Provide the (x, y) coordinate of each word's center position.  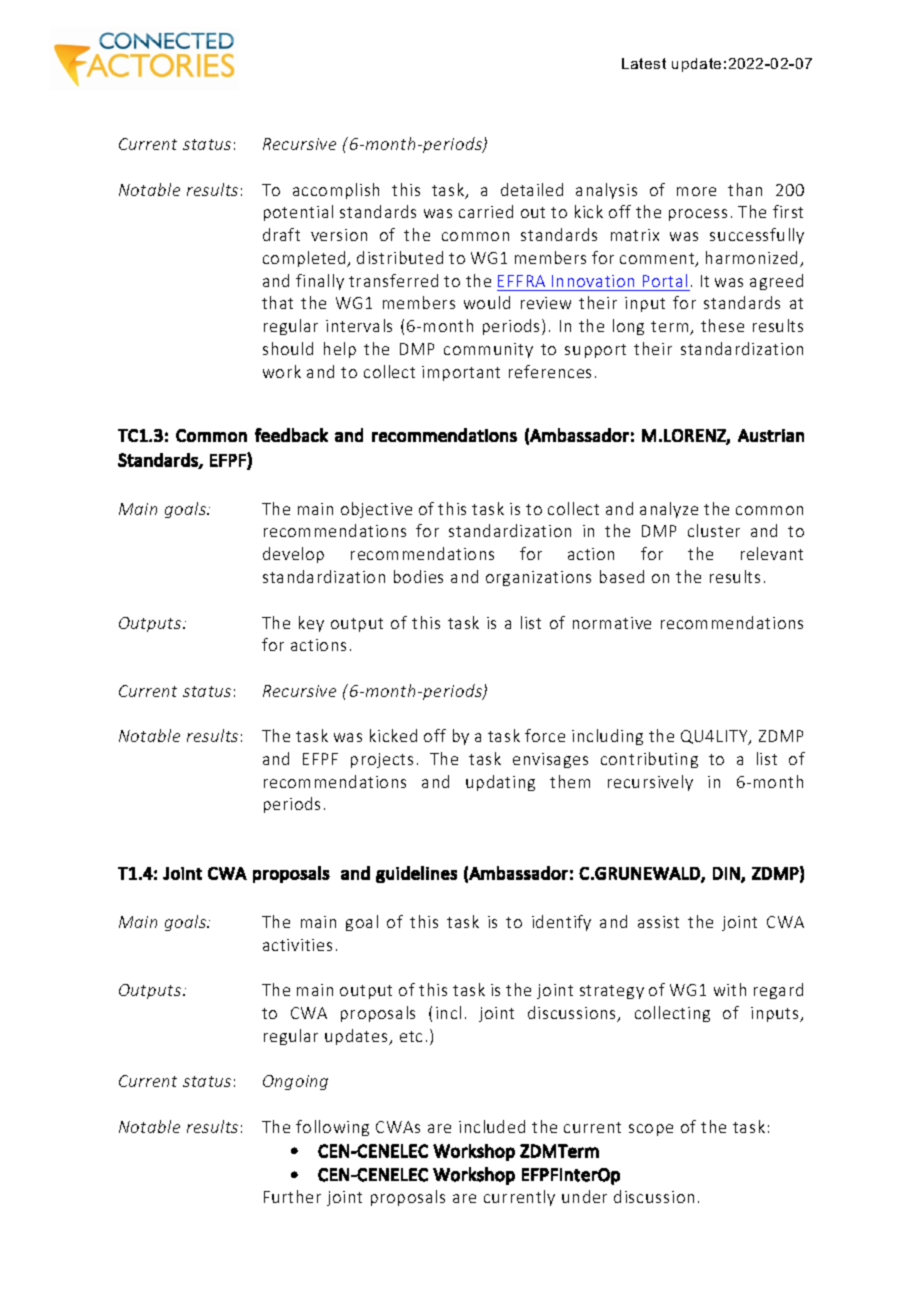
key (311, 624)
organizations (538, 578)
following (332, 1128)
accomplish (336, 191)
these (722, 325)
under (584, 1196)
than (745, 189)
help (340, 350)
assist (658, 922)
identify (561, 923)
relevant (772, 553)
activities (297, 945)
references (550, 371)
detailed (532, 189)
